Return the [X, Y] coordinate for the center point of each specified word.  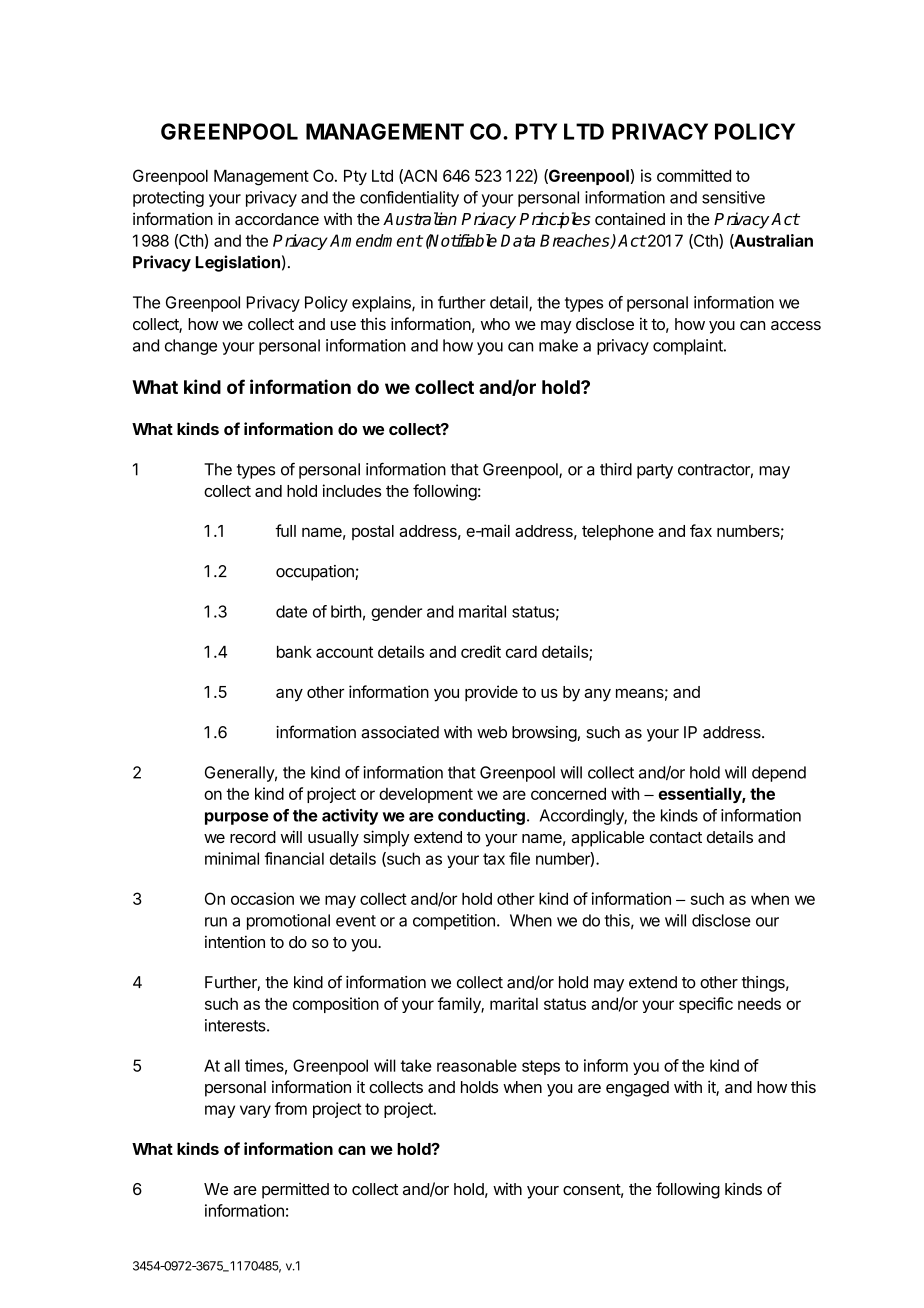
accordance [277, 219]
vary [255, 1111]
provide [491, 693]
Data [518, 240]
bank [294, 652]
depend [779, 774]
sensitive [733, 197]
